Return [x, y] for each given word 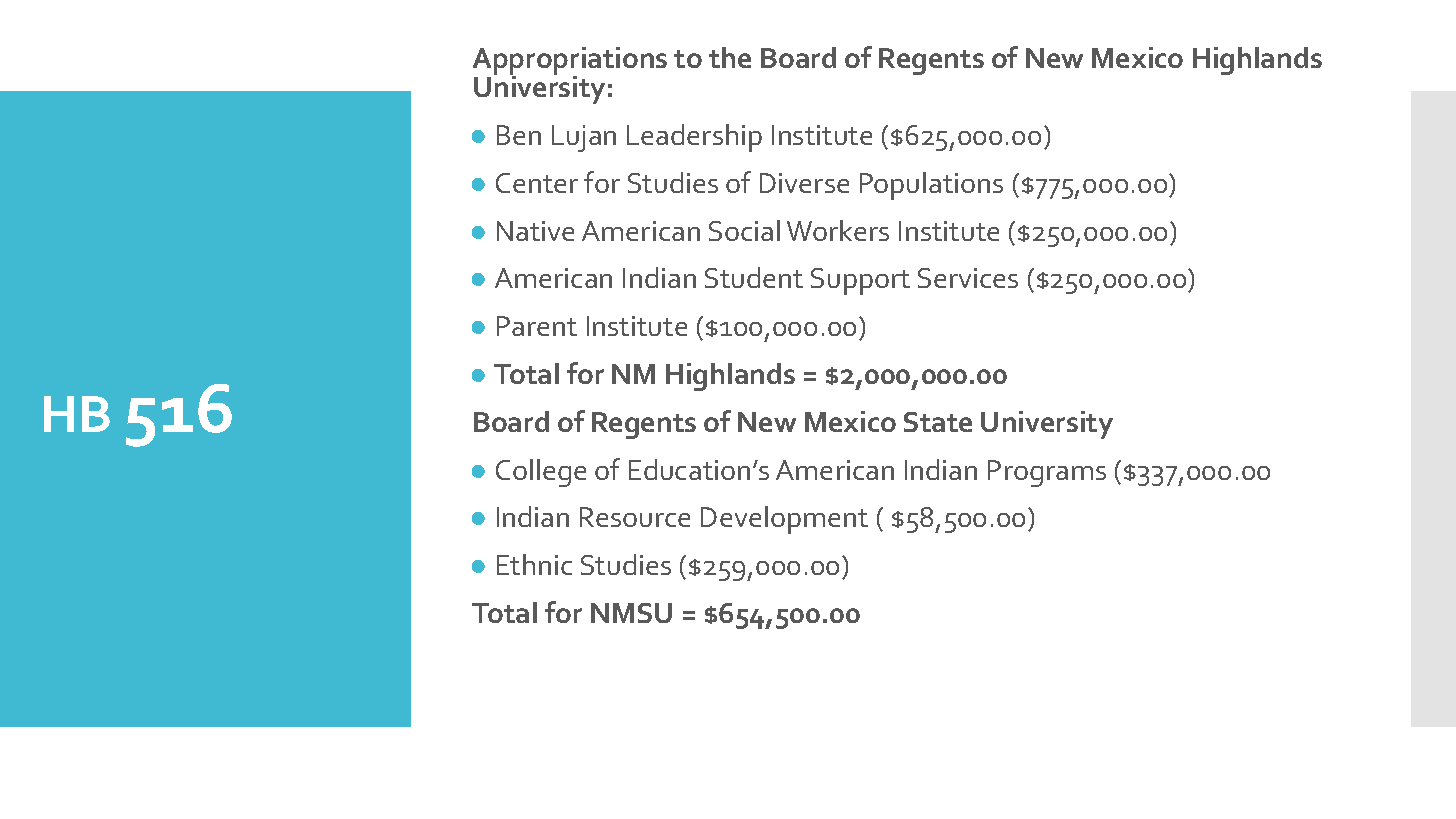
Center [537, 183]
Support [860, 281]
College [541, 473]
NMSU [631, 613]
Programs [1047, 473]
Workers [838, 230]
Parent [537, 326]
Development [784, 520]
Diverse [804, 183]
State [938, 422]
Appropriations [570, 62]
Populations [931, 186]
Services [968, 278]
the [730, 57]
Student [754, 277]
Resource [635, 517]
